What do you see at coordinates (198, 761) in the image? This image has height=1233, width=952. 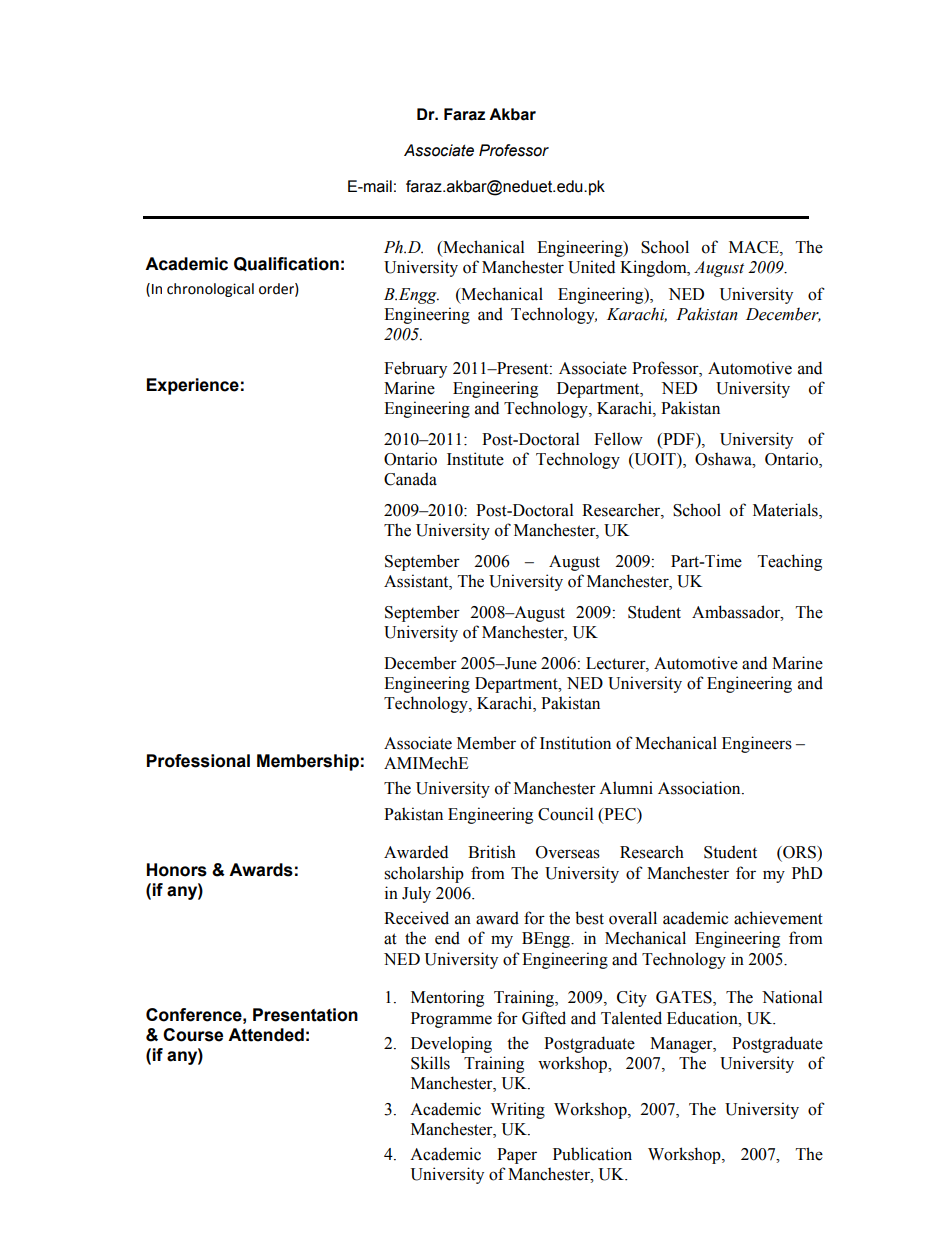 I see `Professional` at bounding box center [198, 761].
